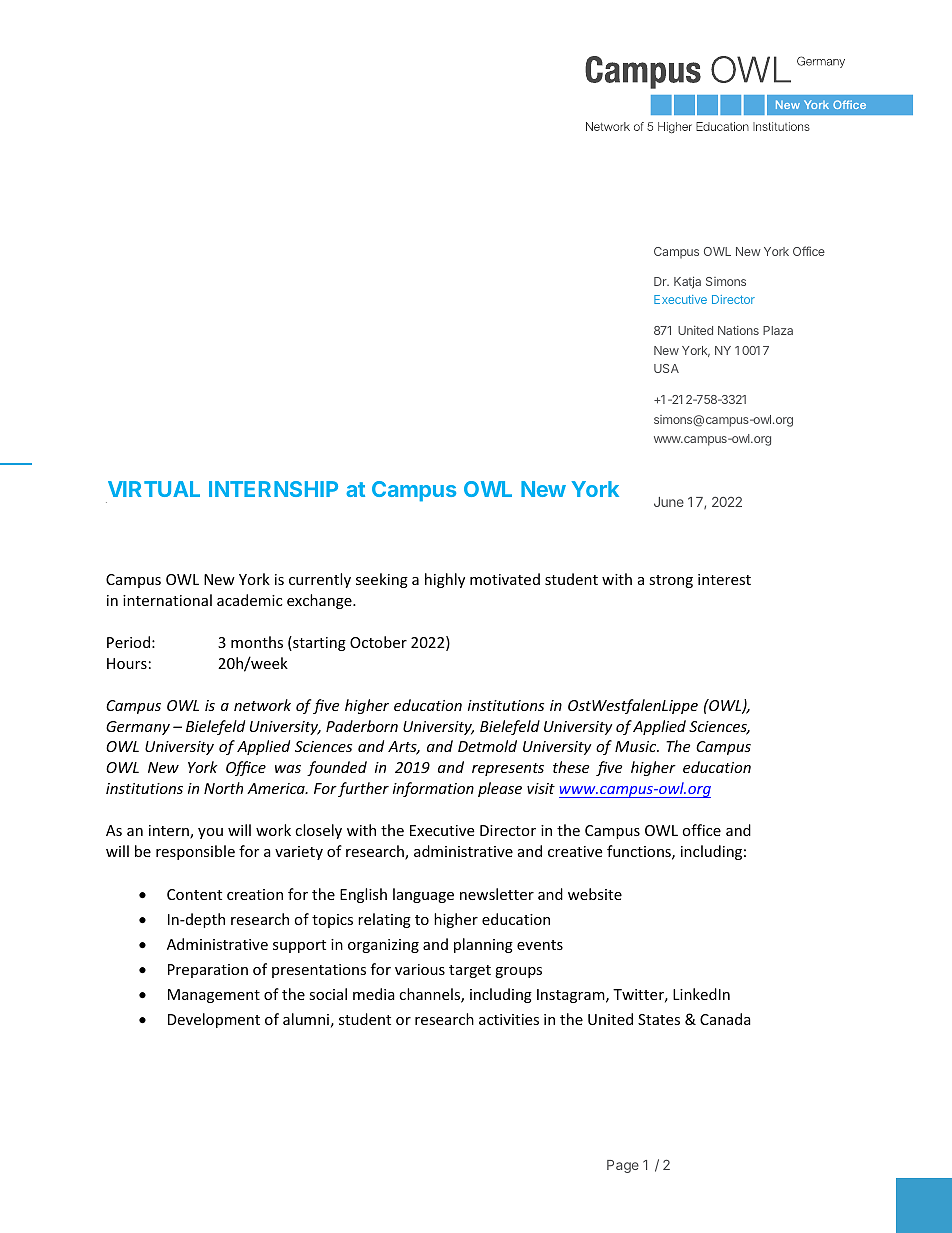  Describe the element at coordinates (214, 1020) in the screenshot. I see `Development` at that location.
